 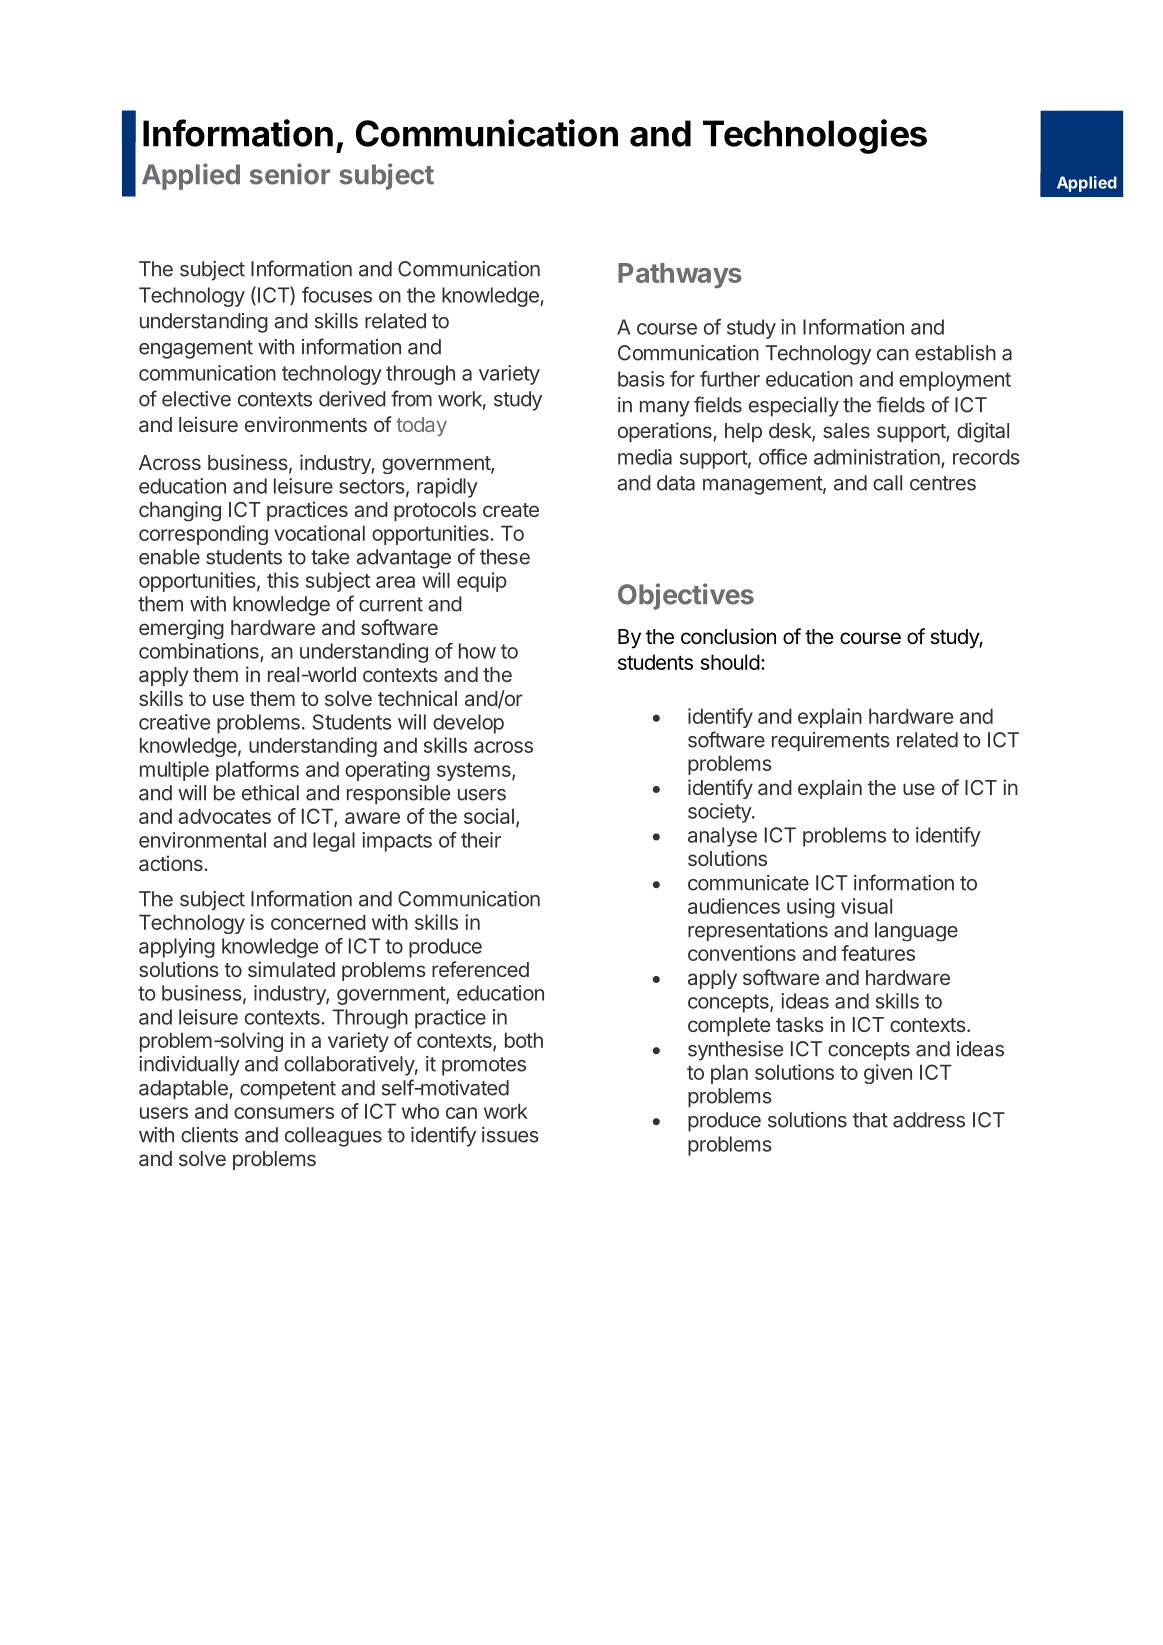 What do you see at coordinates (641, 379) in the image?
I see `basis` at bounding box center [641, 379].
